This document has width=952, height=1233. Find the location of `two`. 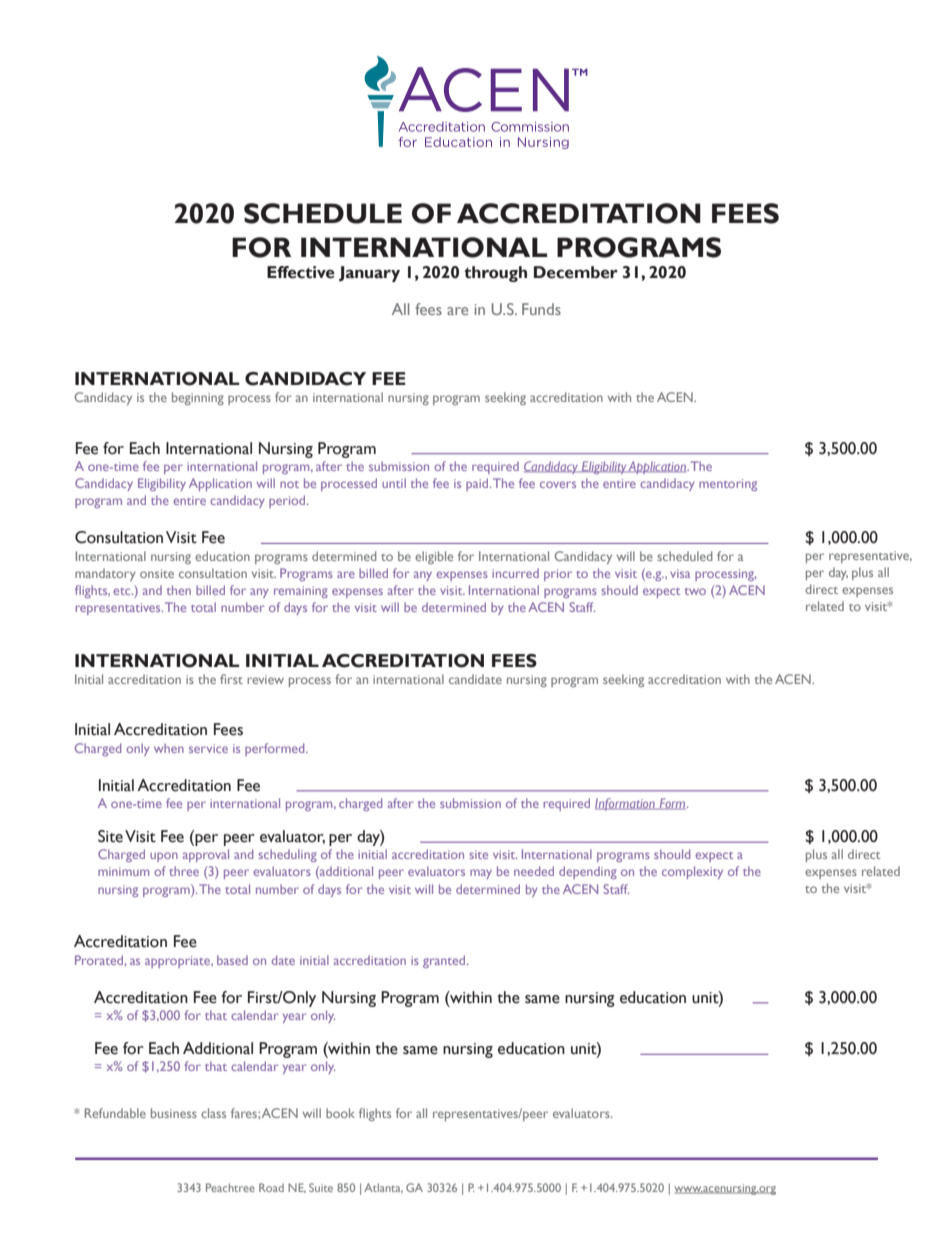

two is located at coordinates (695, 591).
